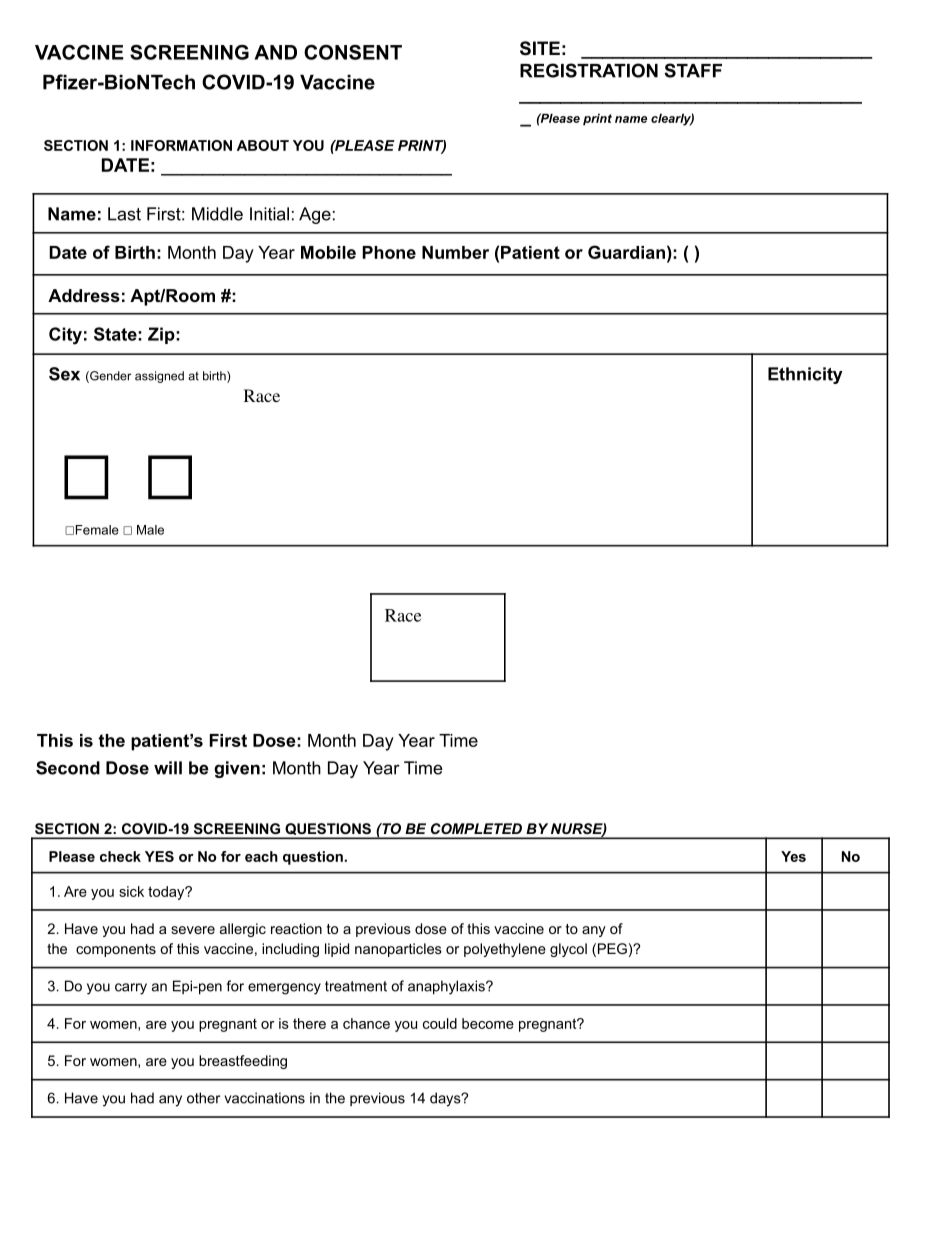 The height and width of the page is (1233, 952). I want to click on CONSENT, so click(353, 52).
